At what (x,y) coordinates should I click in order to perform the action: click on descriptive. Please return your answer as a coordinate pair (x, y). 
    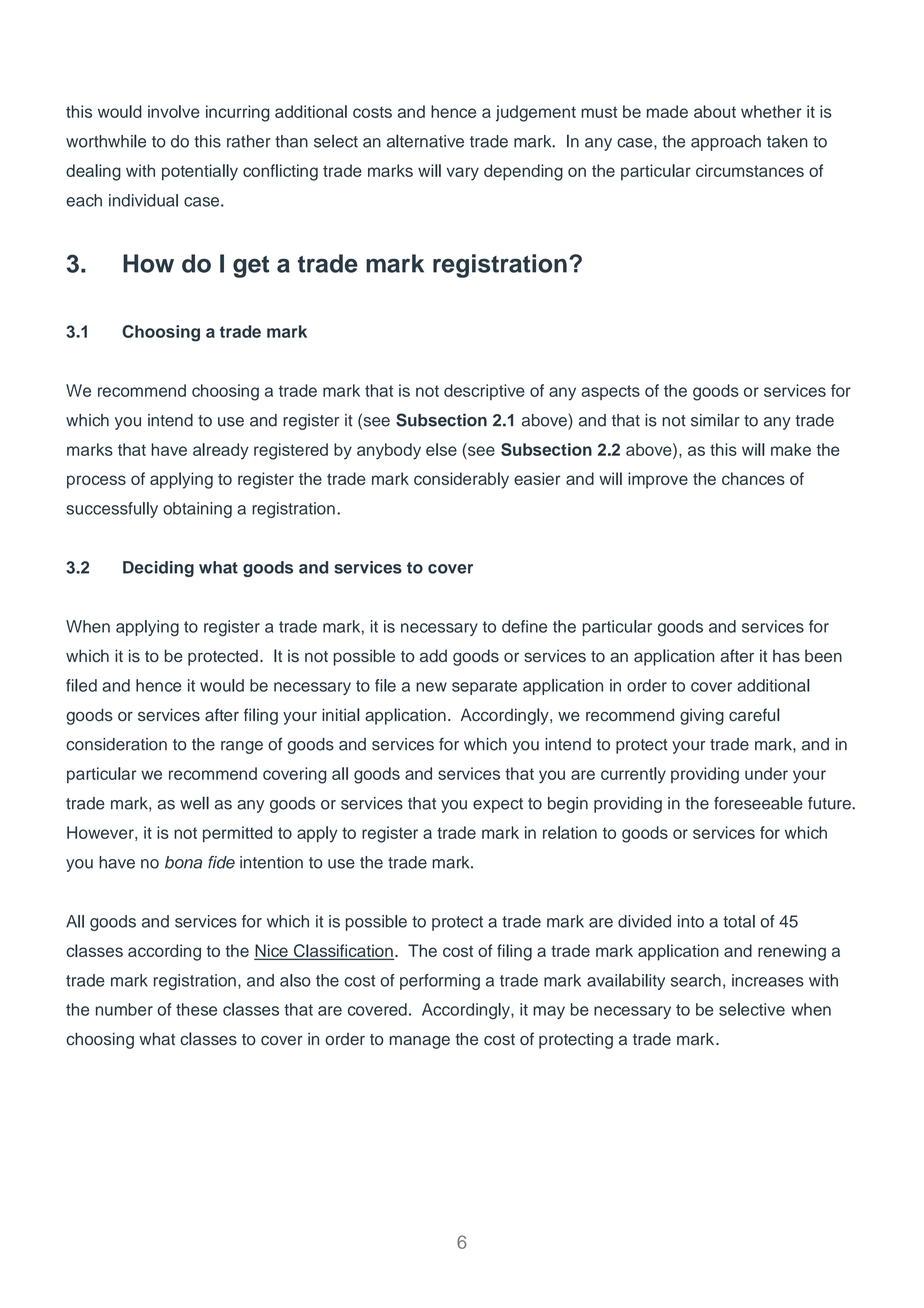
    Looking at the image, I should click on (484, 392).
